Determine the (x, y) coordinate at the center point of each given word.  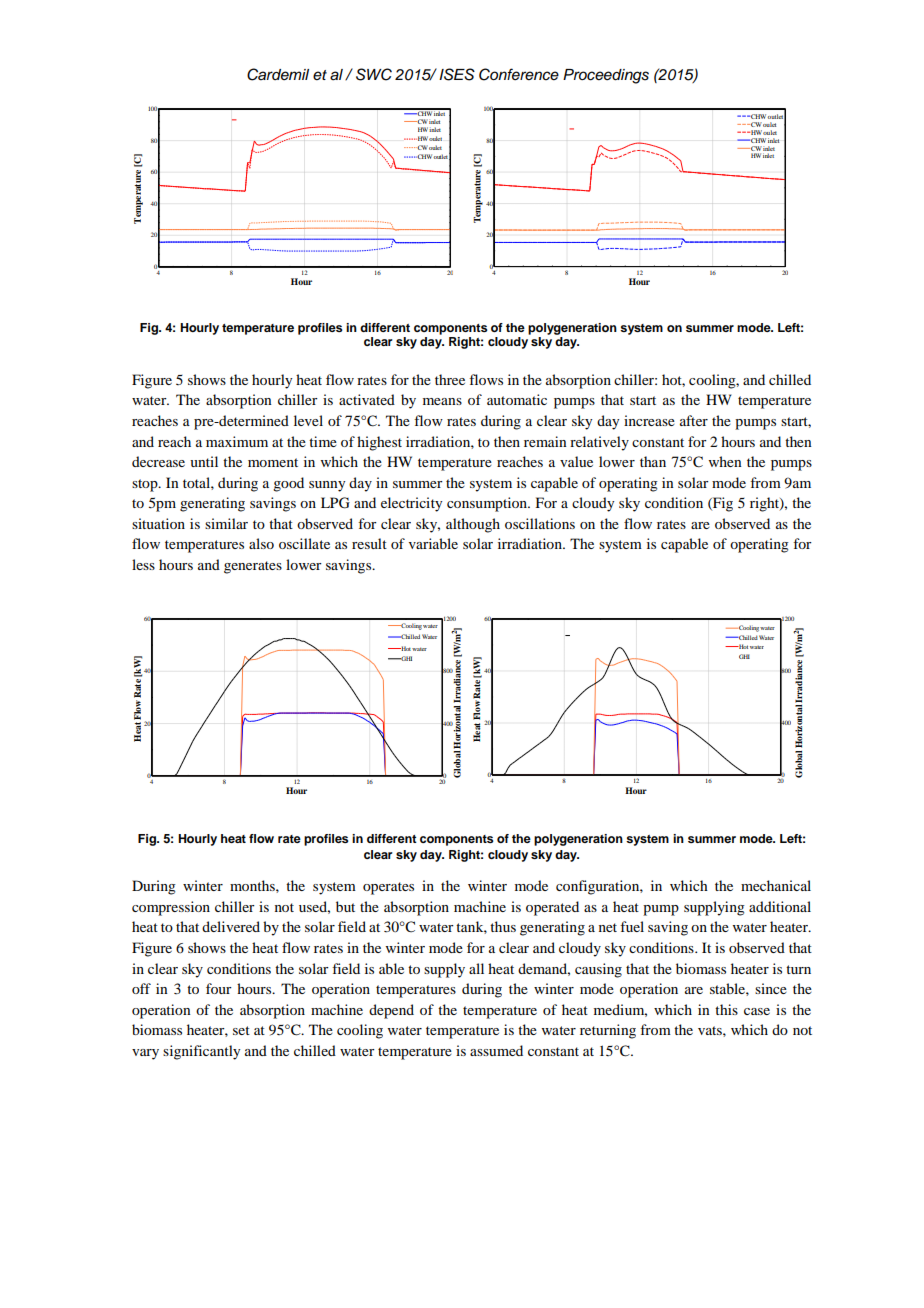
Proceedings (606, 76)
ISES (457, 74)
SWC (374, 74)
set (241, 1030)
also (261, 543)
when (725, 461)
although (473, 525)
